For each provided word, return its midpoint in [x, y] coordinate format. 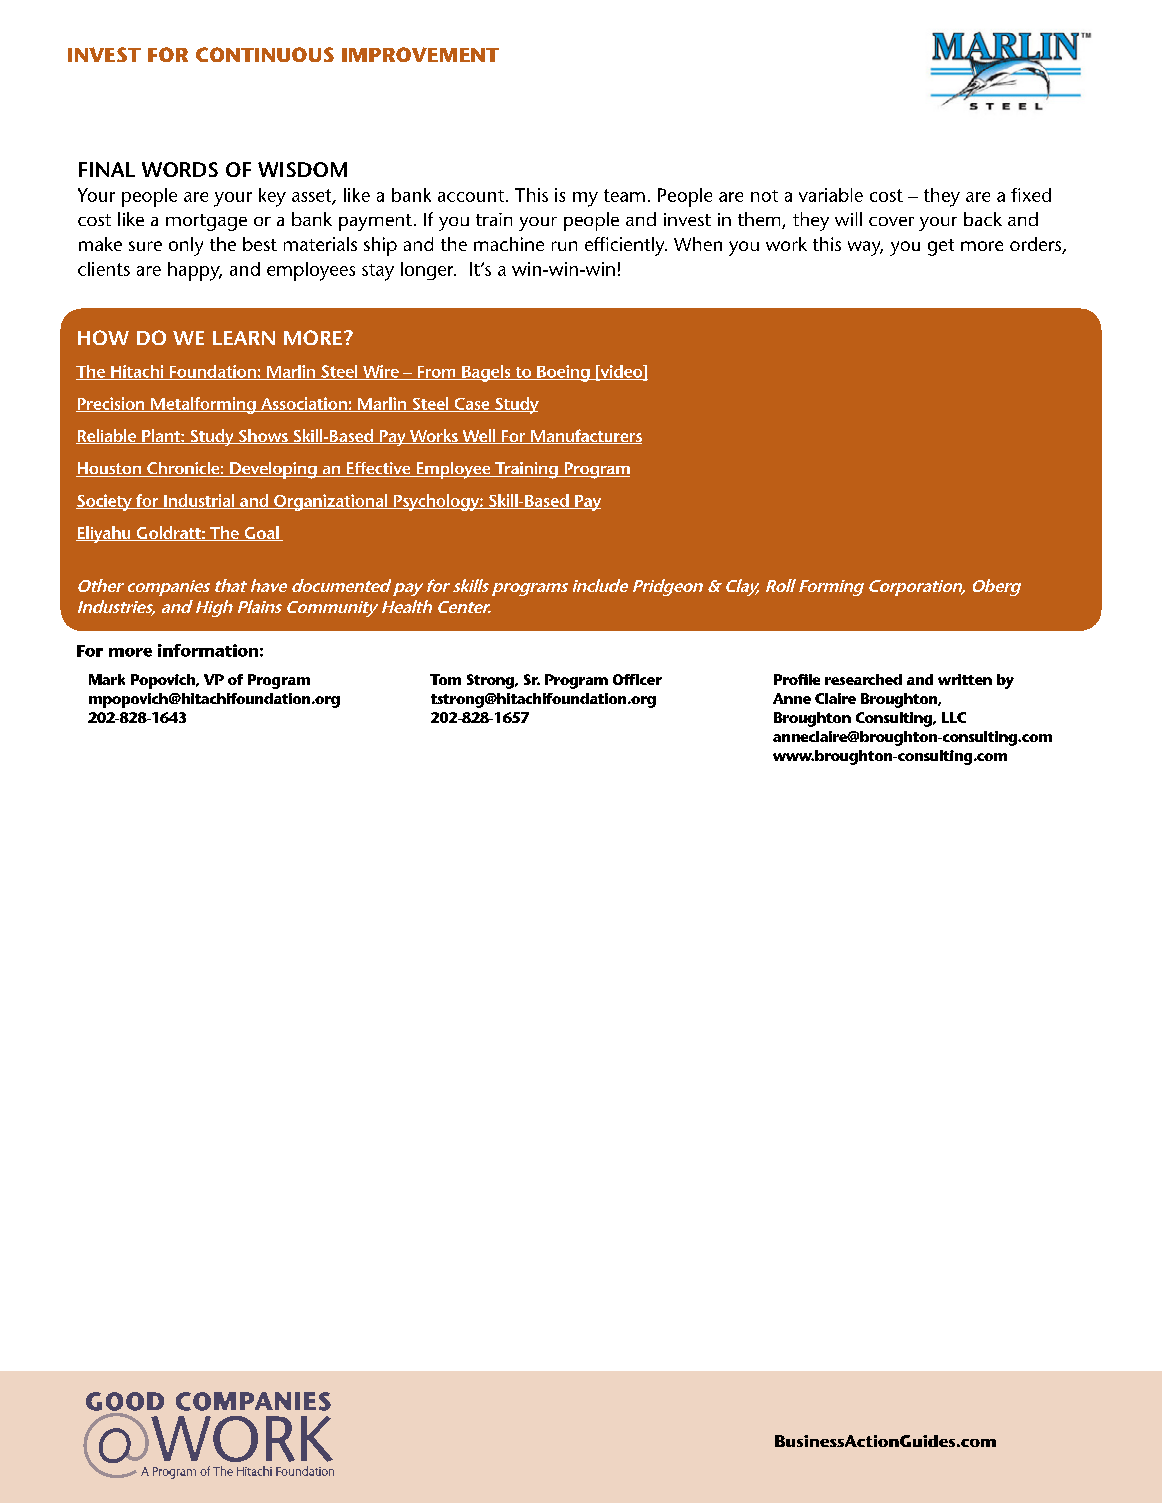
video [621, 372]
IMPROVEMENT [420, 54]
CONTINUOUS [265, 54]
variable [831, 195]
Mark [107, 679]
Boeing [563, 373]
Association [304, 404]
